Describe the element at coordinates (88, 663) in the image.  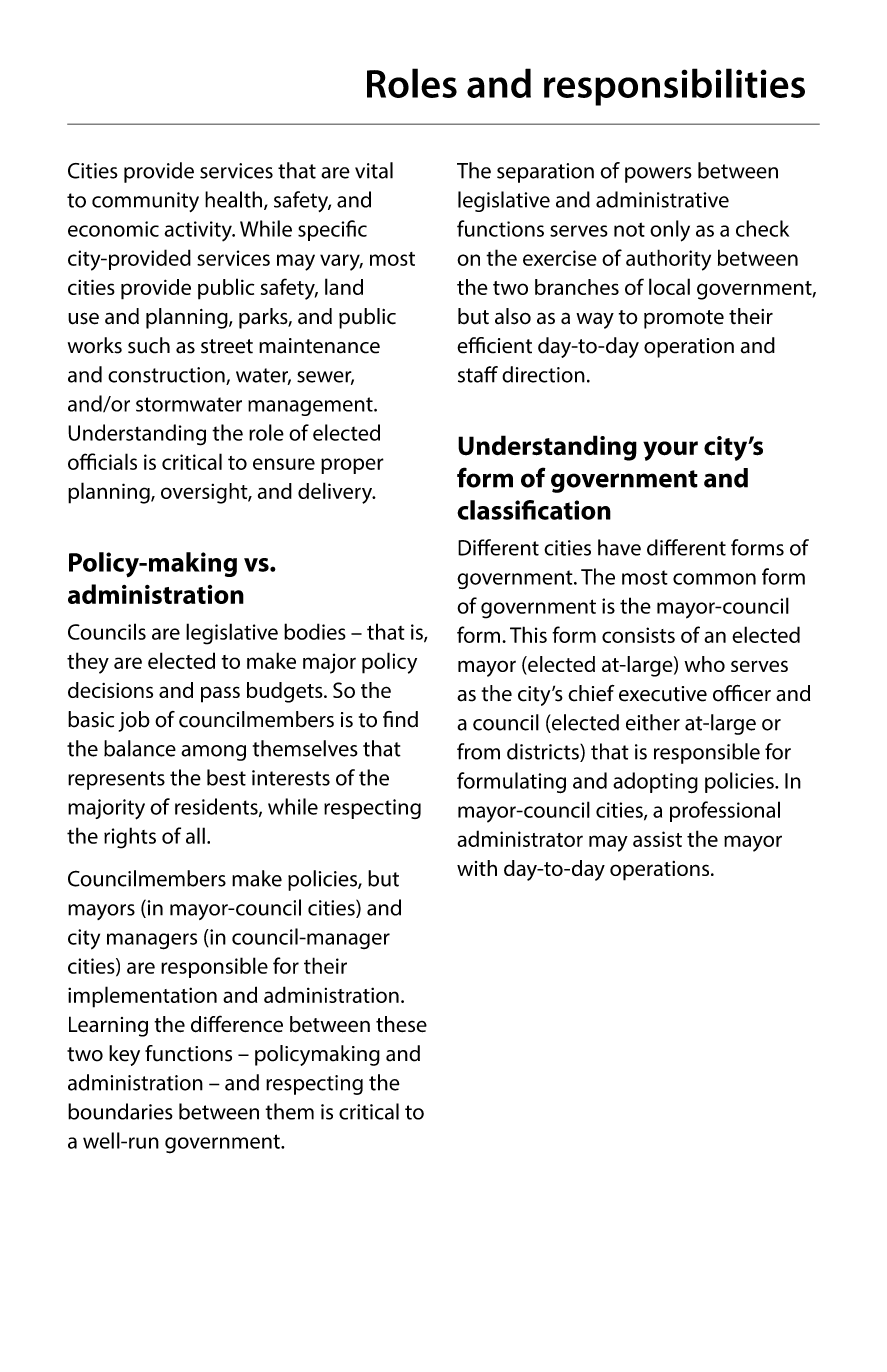
I see `they` at that location.
